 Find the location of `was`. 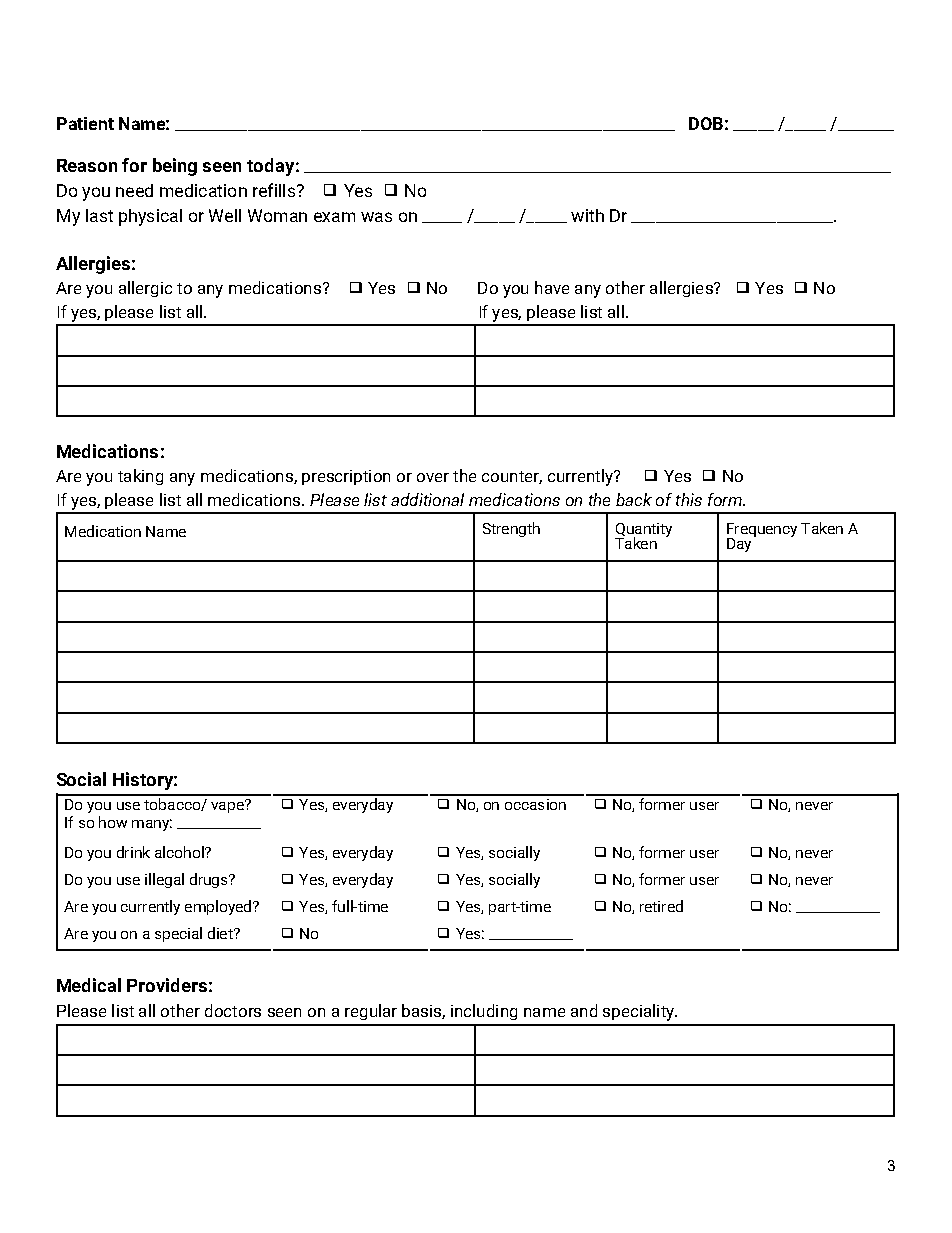

was is located at coordinates (376, 217).
